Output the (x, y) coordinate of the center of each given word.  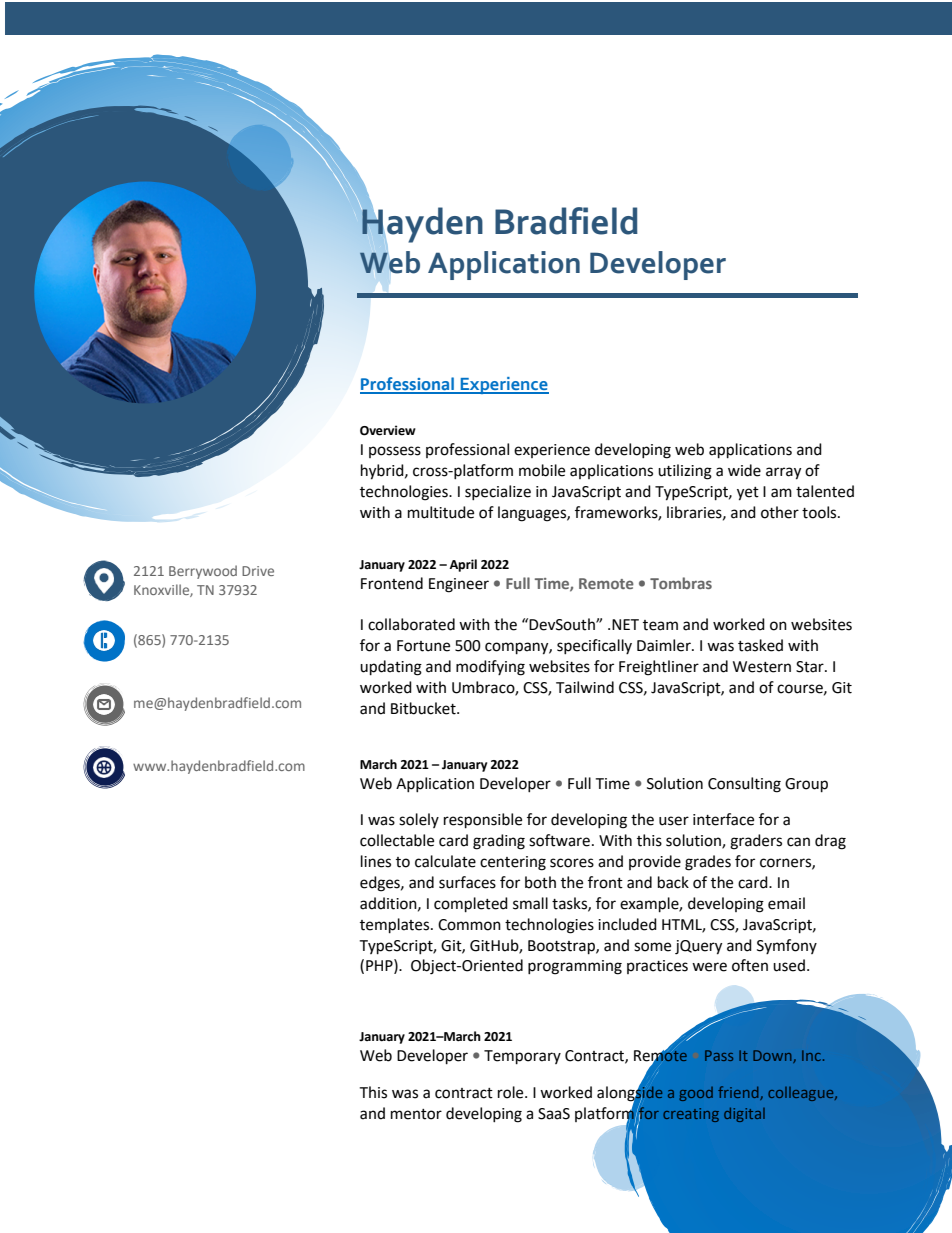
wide (744, 470)
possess (395, 452)
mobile (542, 470)
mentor (416, 1114)
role (512, 1092)
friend (739, 1093)
